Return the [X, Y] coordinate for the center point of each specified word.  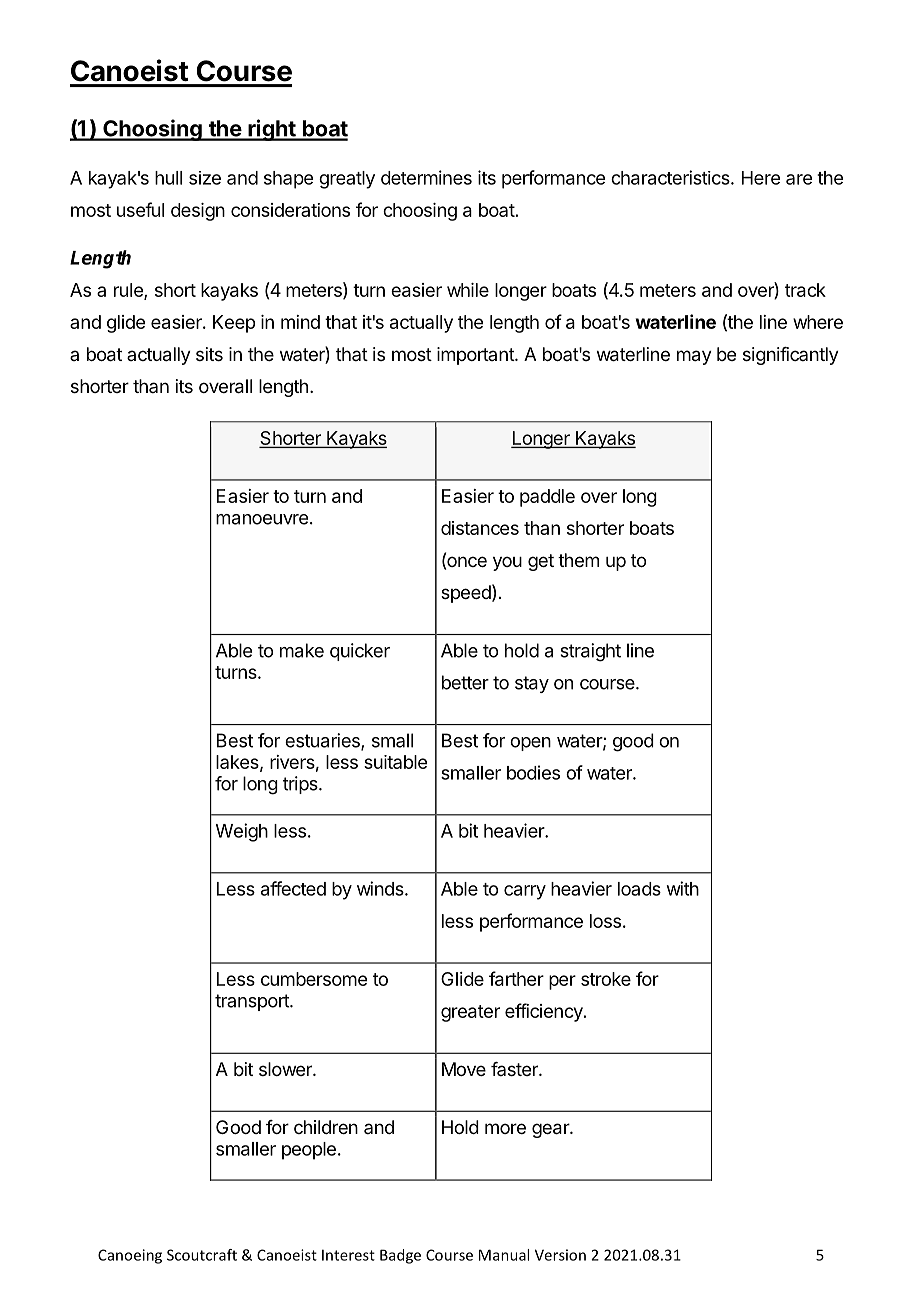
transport [253, 1002]
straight [590, 652]
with [683, 888]
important [476, 356]
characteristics [671, 177]
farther [516, 978]
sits [209, 354]
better [465, 682]
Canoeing [130, 1256]
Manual [504, 1255]
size [205, 178]
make [302, 650]
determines [426, 177]
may [694, 357]
